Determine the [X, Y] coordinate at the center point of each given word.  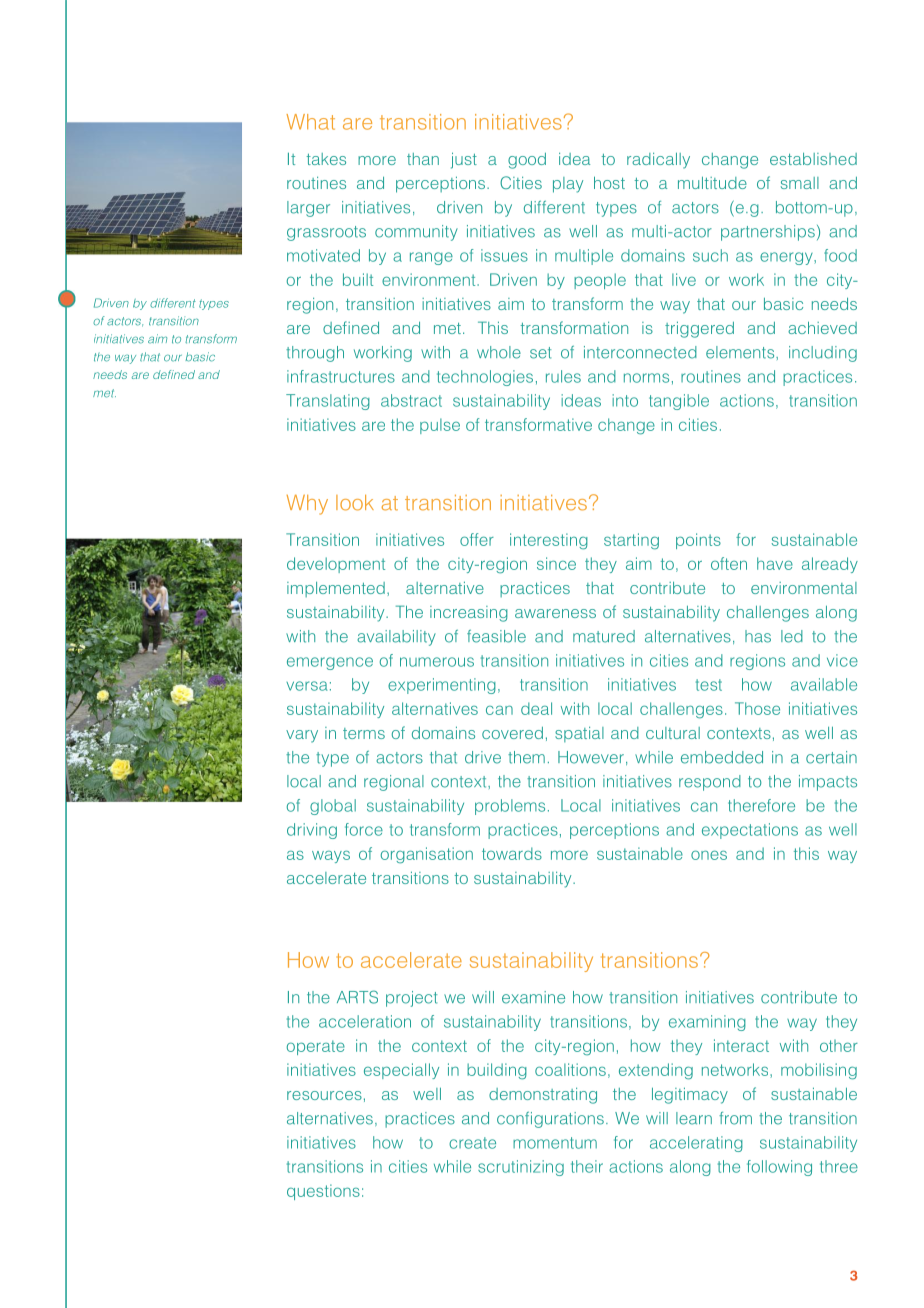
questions [323, 1192]
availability [396, 638]
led [792, 636]
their [587, 1166]
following [779, 1168]
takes [326, 159]
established [813, 159]
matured [604, 636]
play [568, 185]
